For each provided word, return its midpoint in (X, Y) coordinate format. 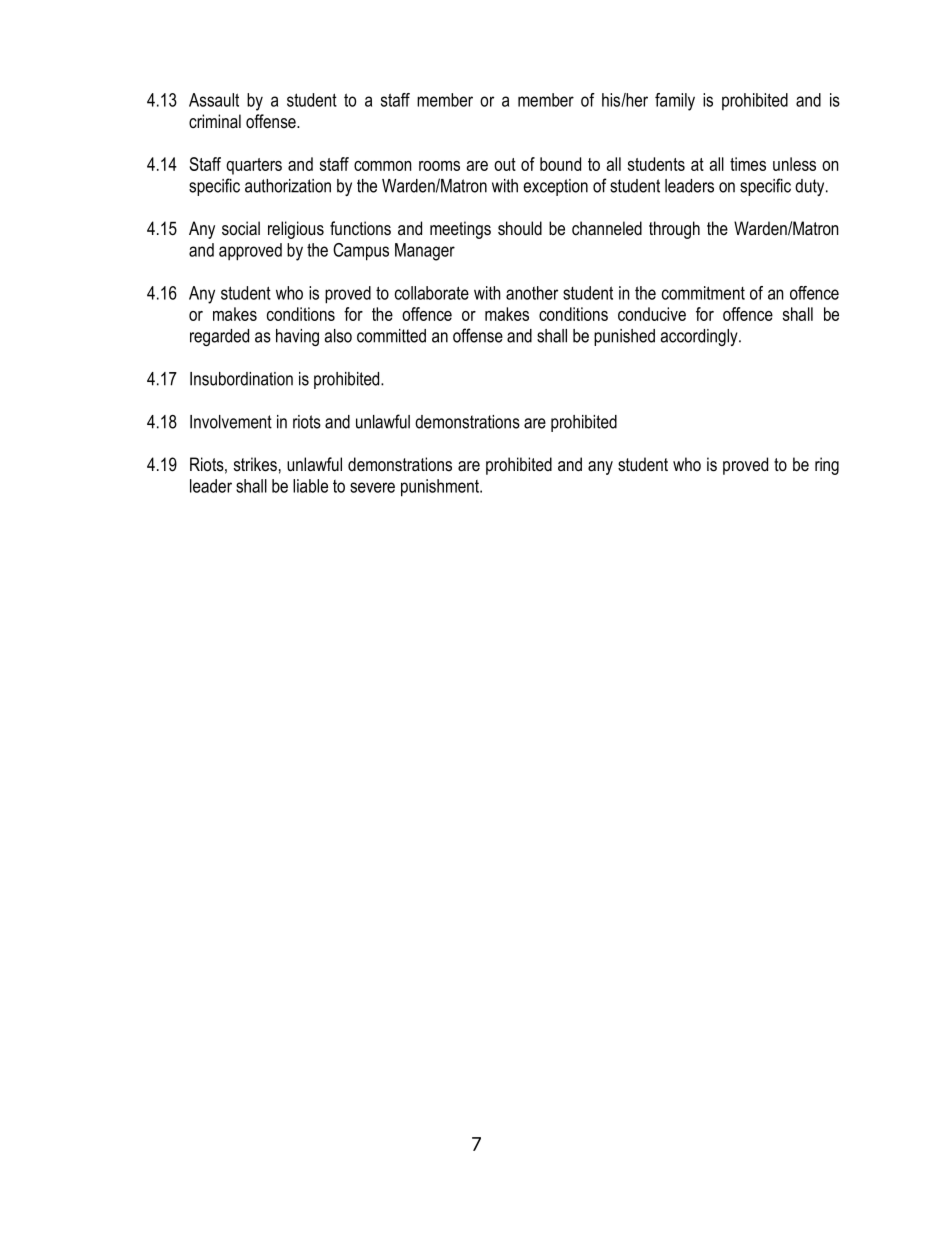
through (674, 230)
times (748, 164)
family (675, 102)
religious (296, 230)
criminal (215, 121)
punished (624, 337)
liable (310, 486)
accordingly (700, 337)
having (297, 337)
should (520, 228)
